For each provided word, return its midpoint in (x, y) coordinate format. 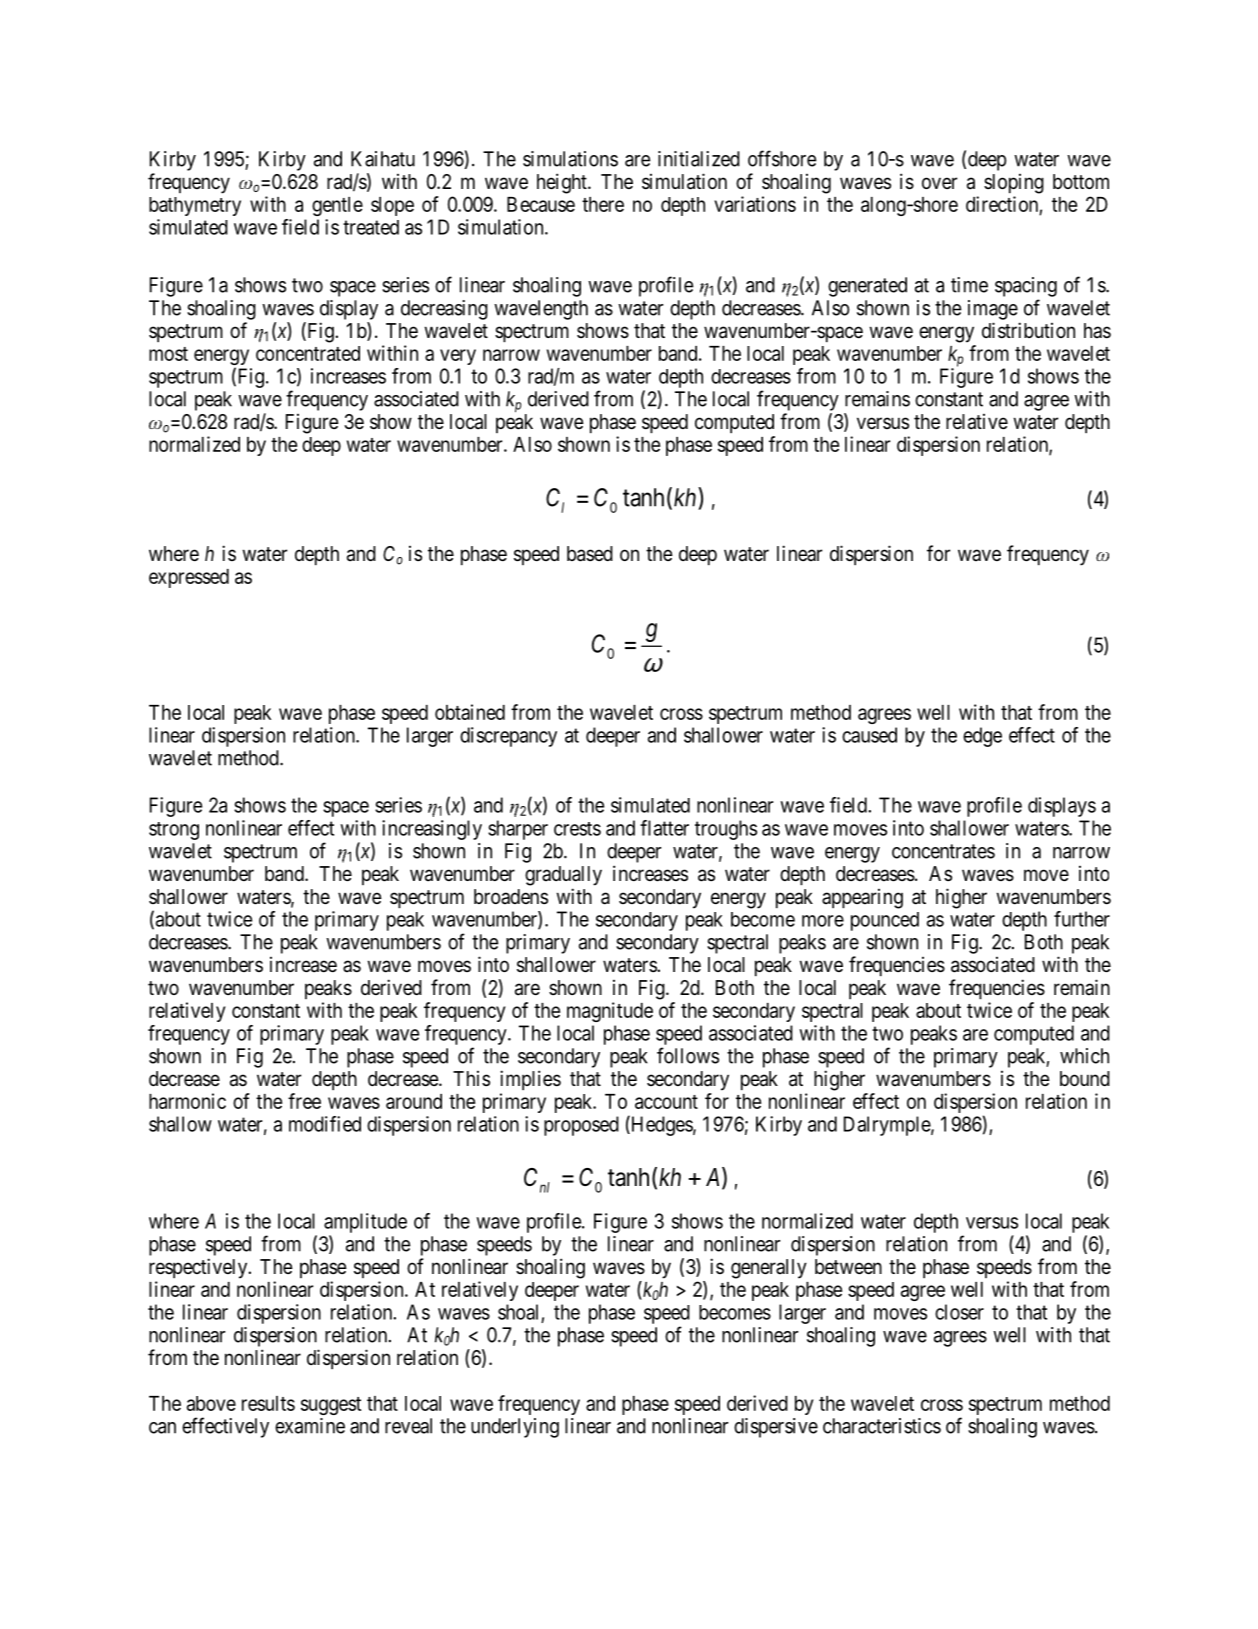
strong (174, 831)
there (603, 204)
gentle (337, 206)
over (939, 183)
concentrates (943, 851)
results (268, 1403)
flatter (664, 828)
